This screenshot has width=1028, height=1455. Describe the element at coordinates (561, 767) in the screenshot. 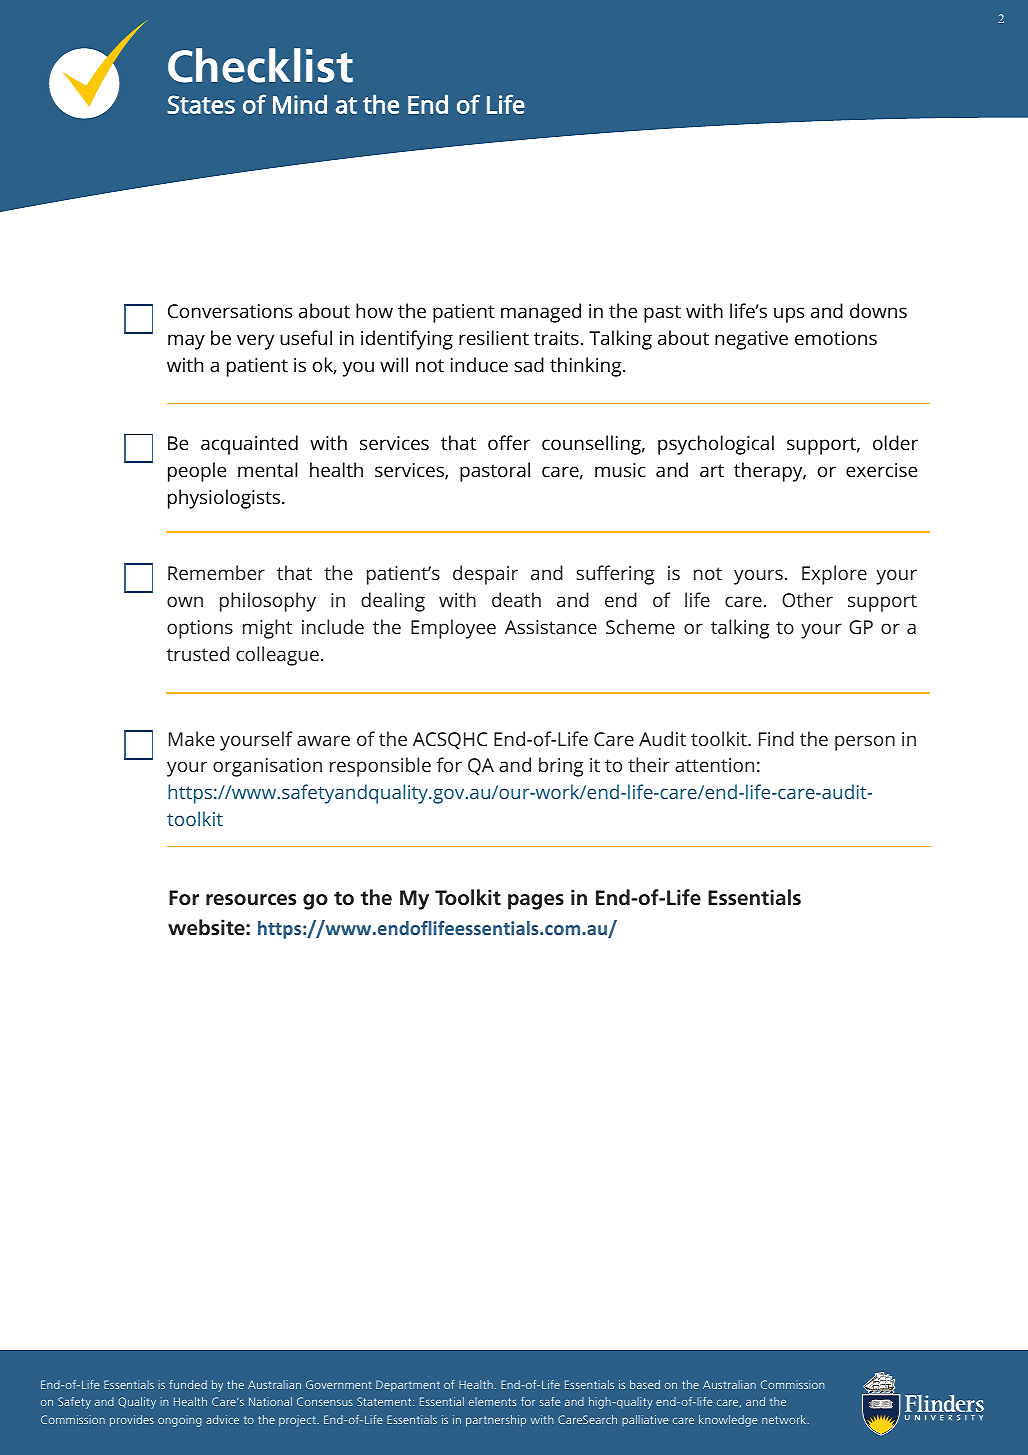

I see `bring` at that location.
